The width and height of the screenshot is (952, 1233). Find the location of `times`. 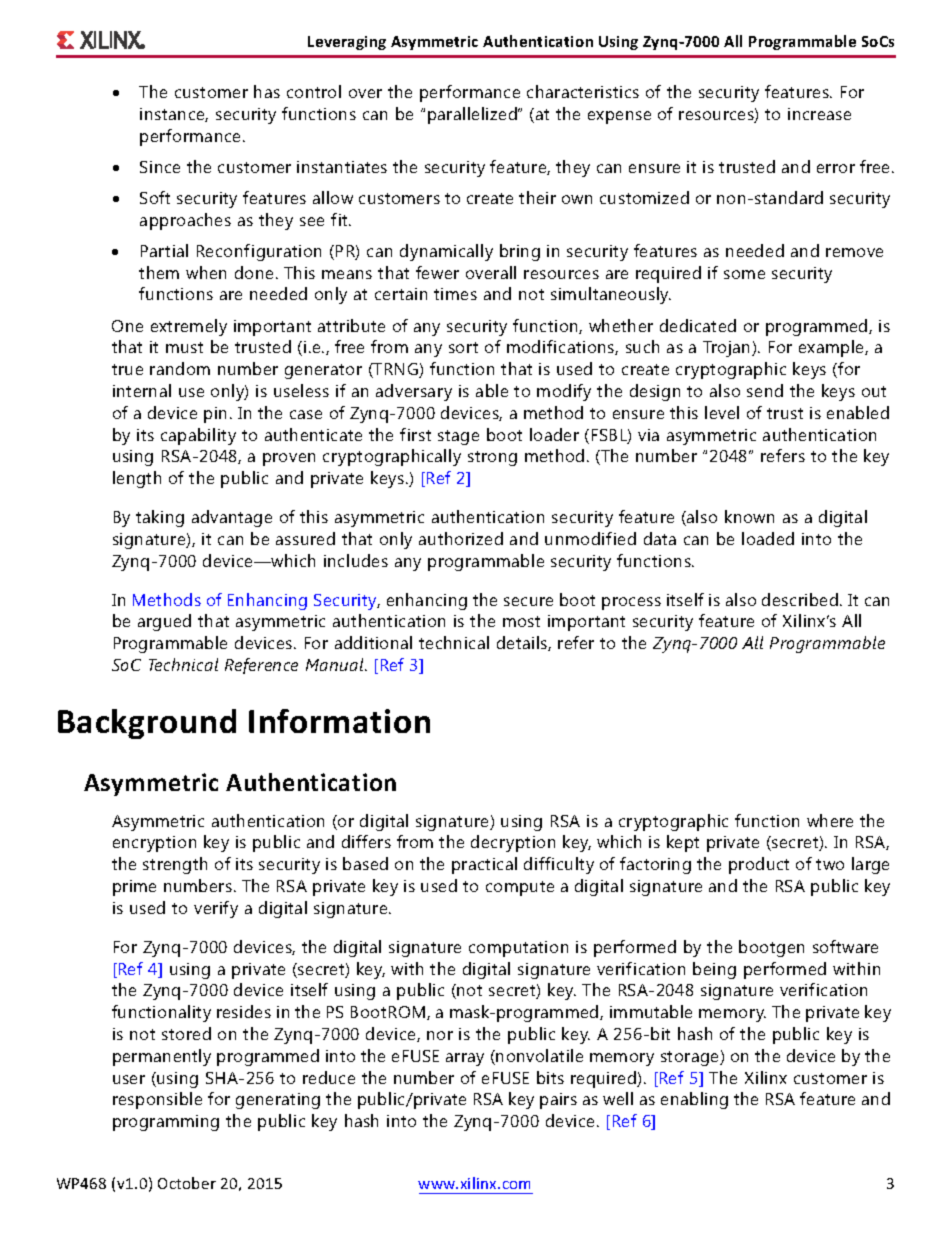

times is located at coordinates (455, 294).
